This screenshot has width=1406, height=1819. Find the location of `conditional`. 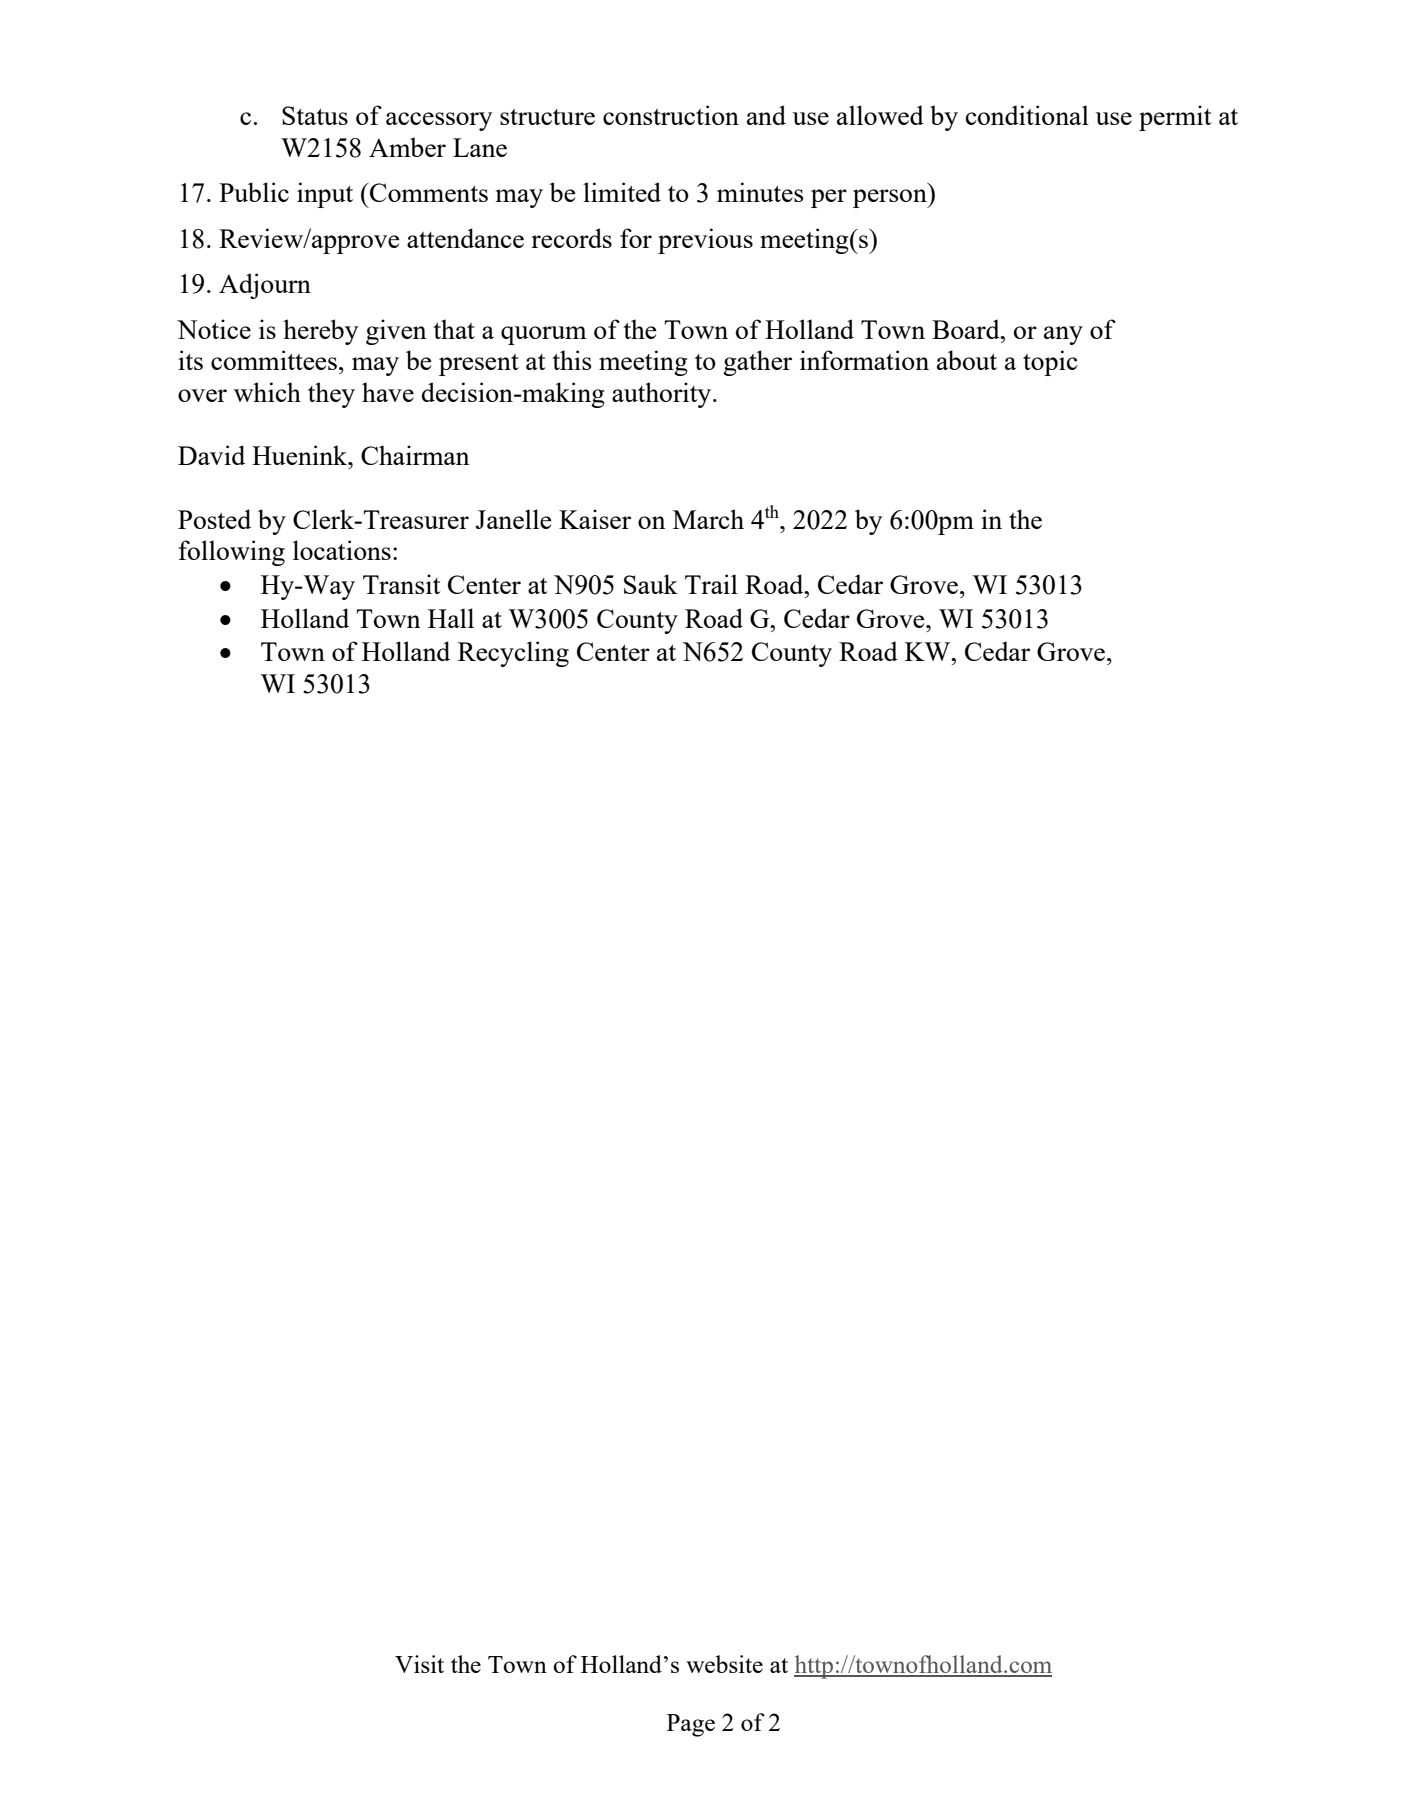

conditional is located at coordinates (1027, 115).
